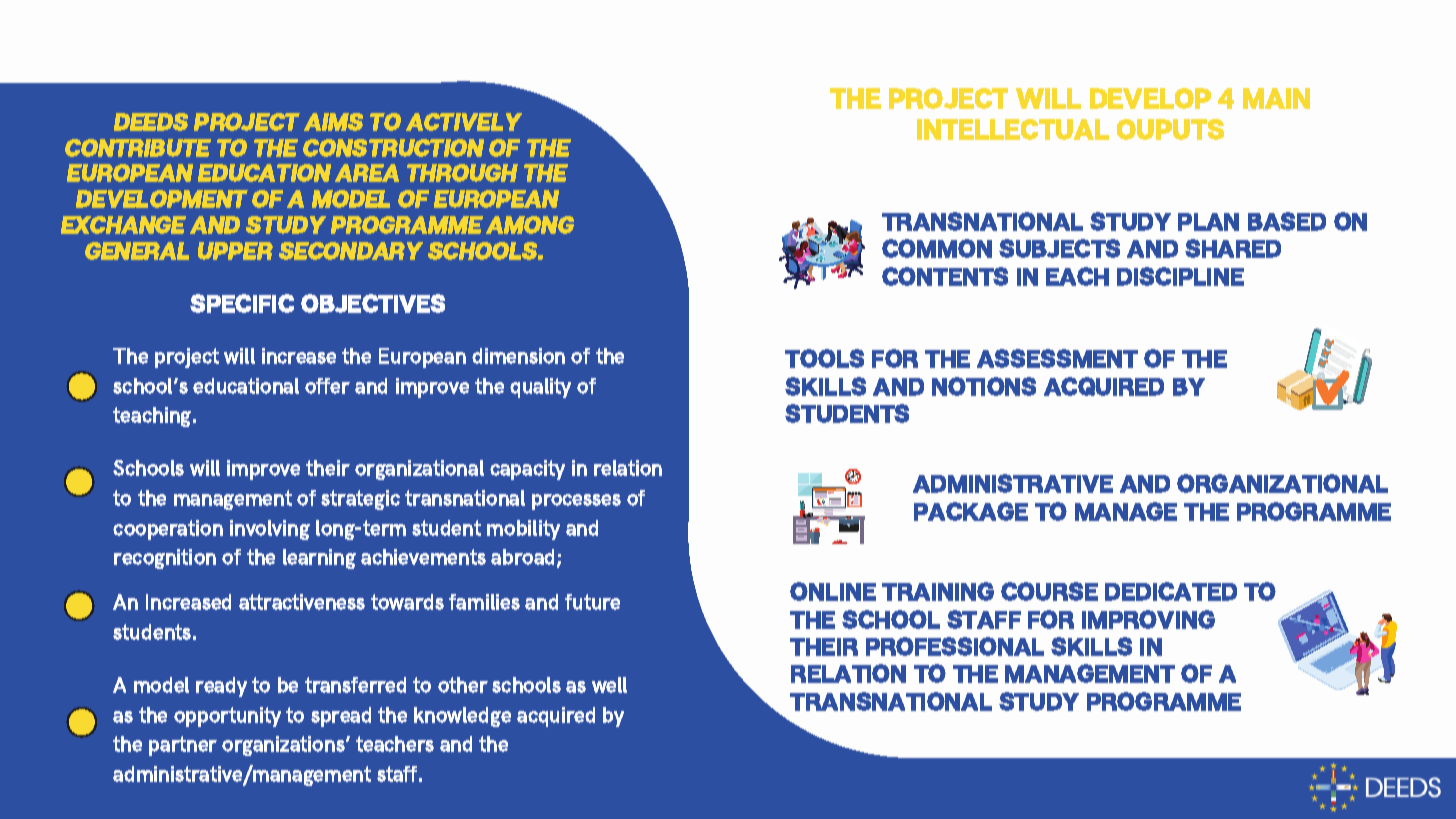 The image size is (1456, 819). Describe the element at coordinates (1013, 129) in the image. I see `INTELLECTUAL` at that location.
